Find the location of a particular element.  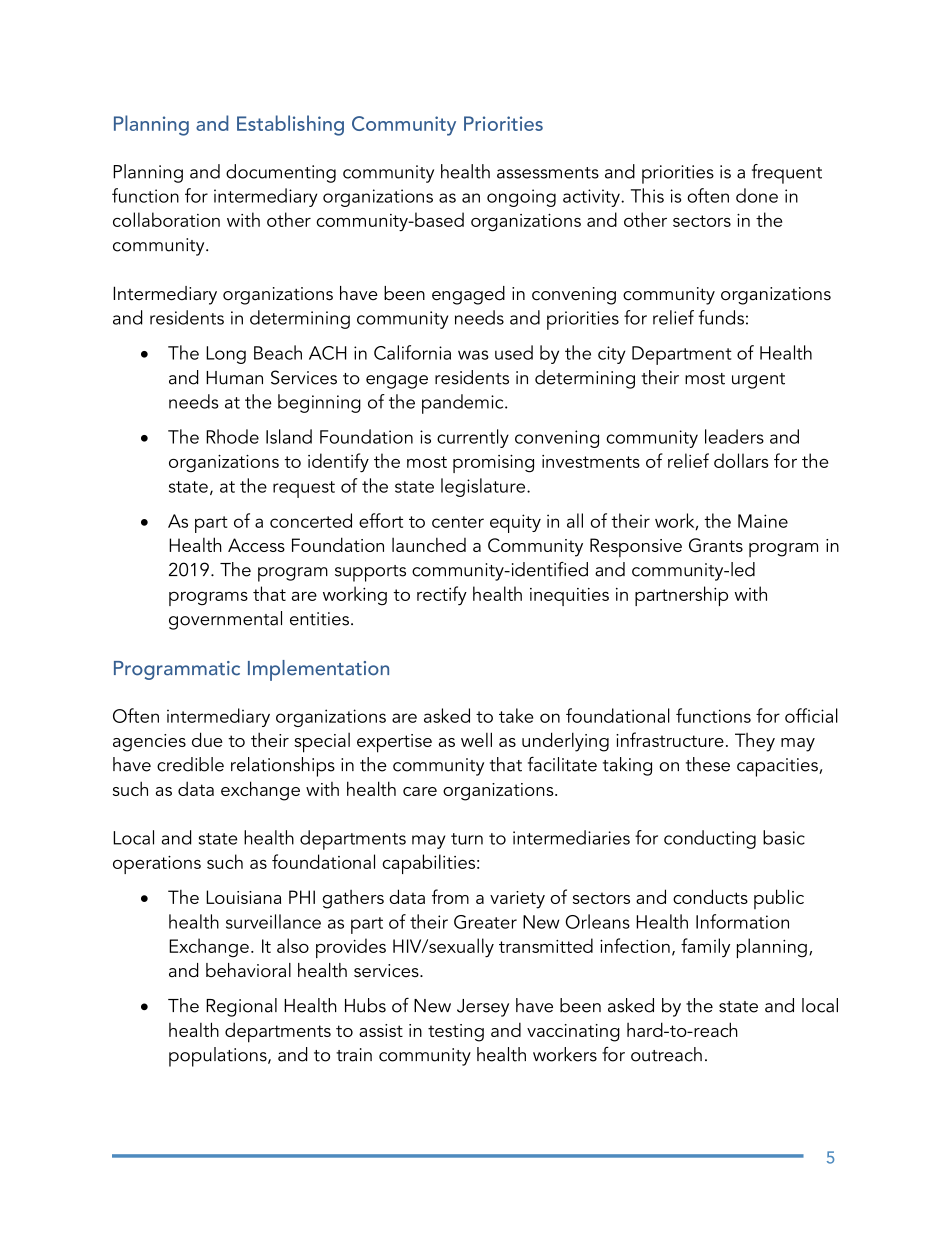

frequent is located at coordinates (787, 174).
